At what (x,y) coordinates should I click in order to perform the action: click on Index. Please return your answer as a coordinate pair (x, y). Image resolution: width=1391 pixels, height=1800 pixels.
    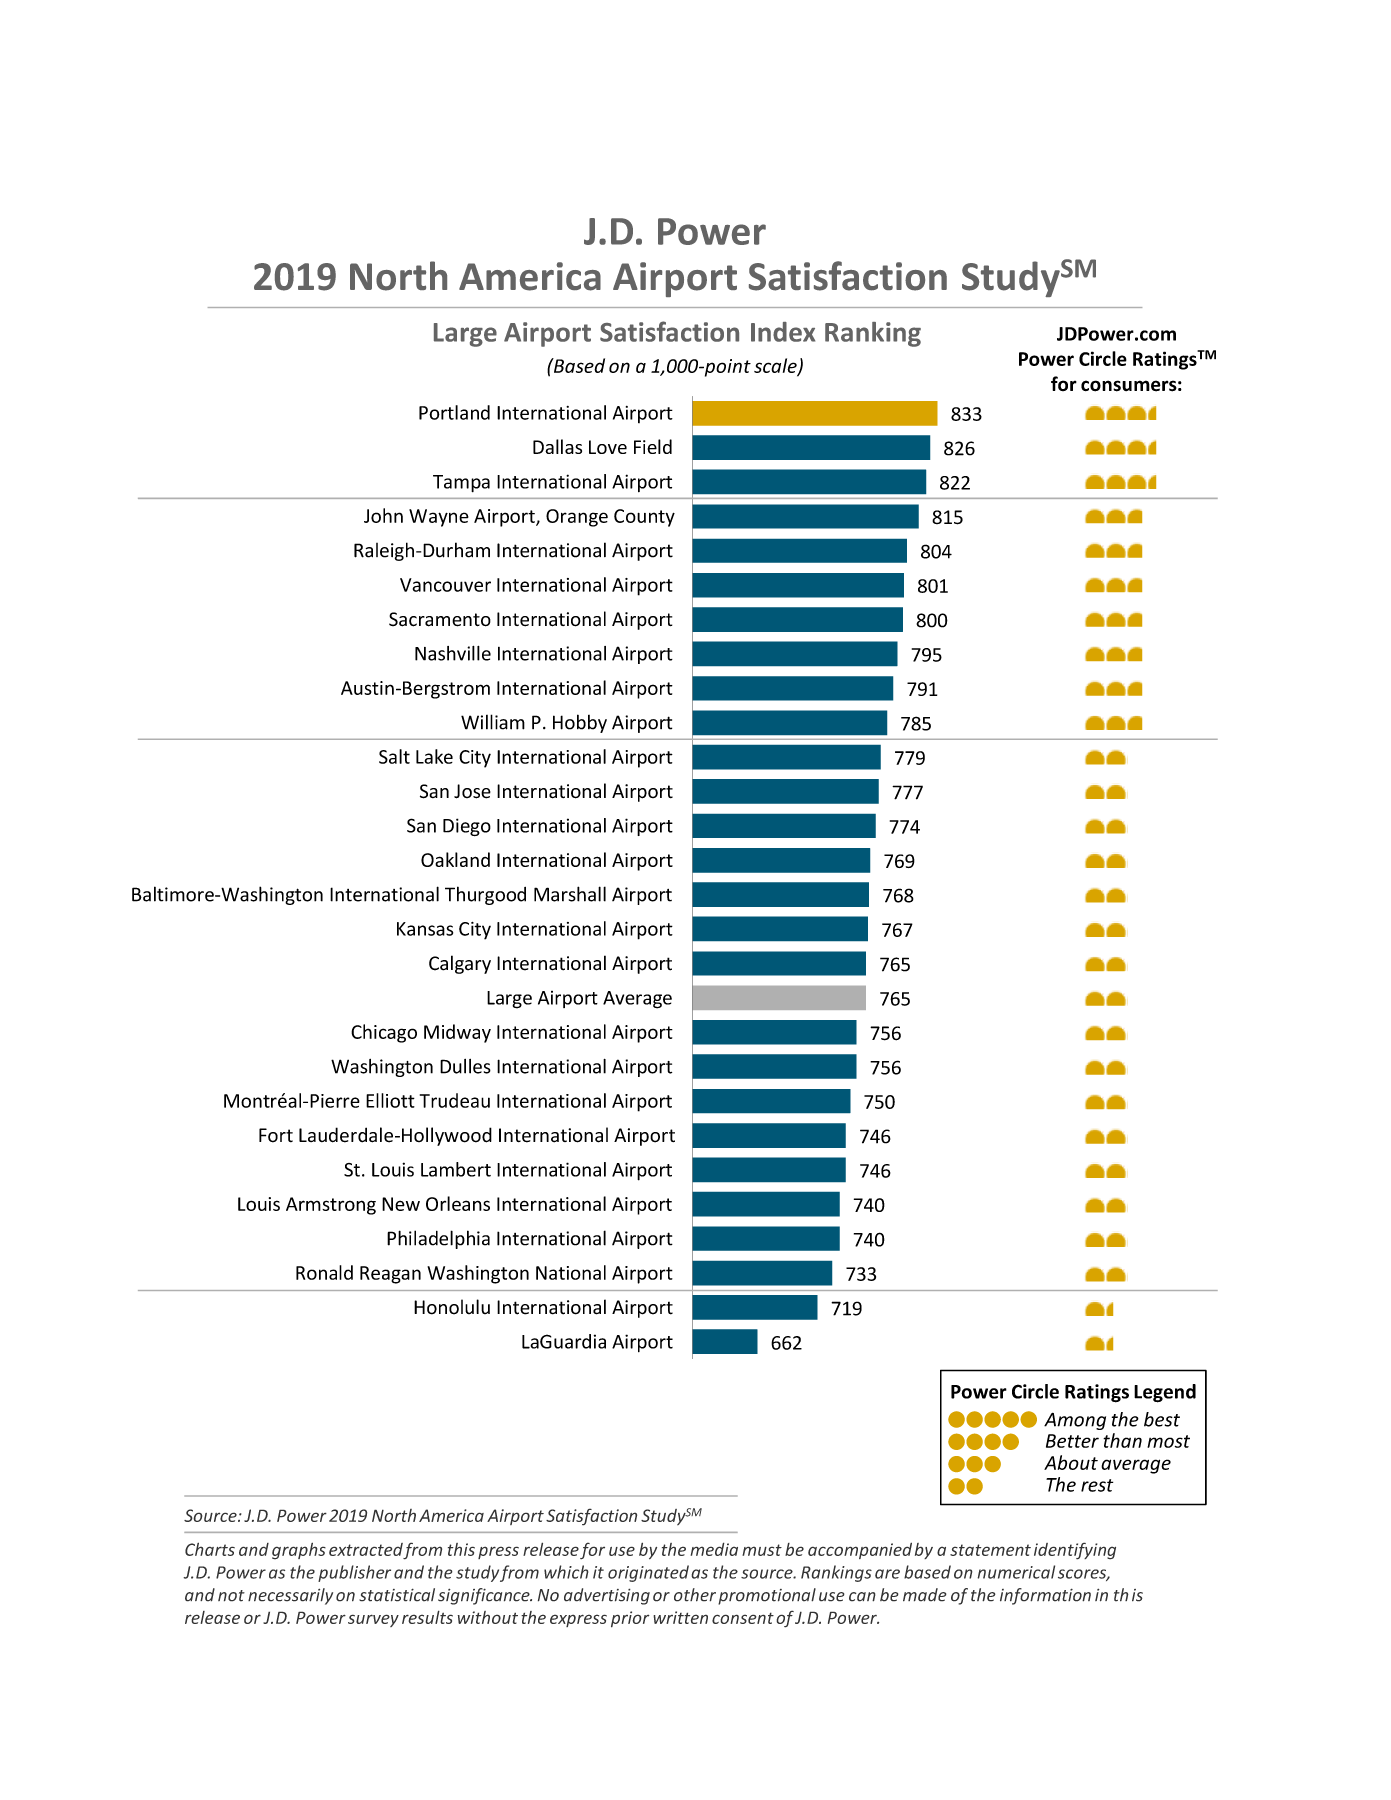
    Looking at the image, I should click on (783, 332).
